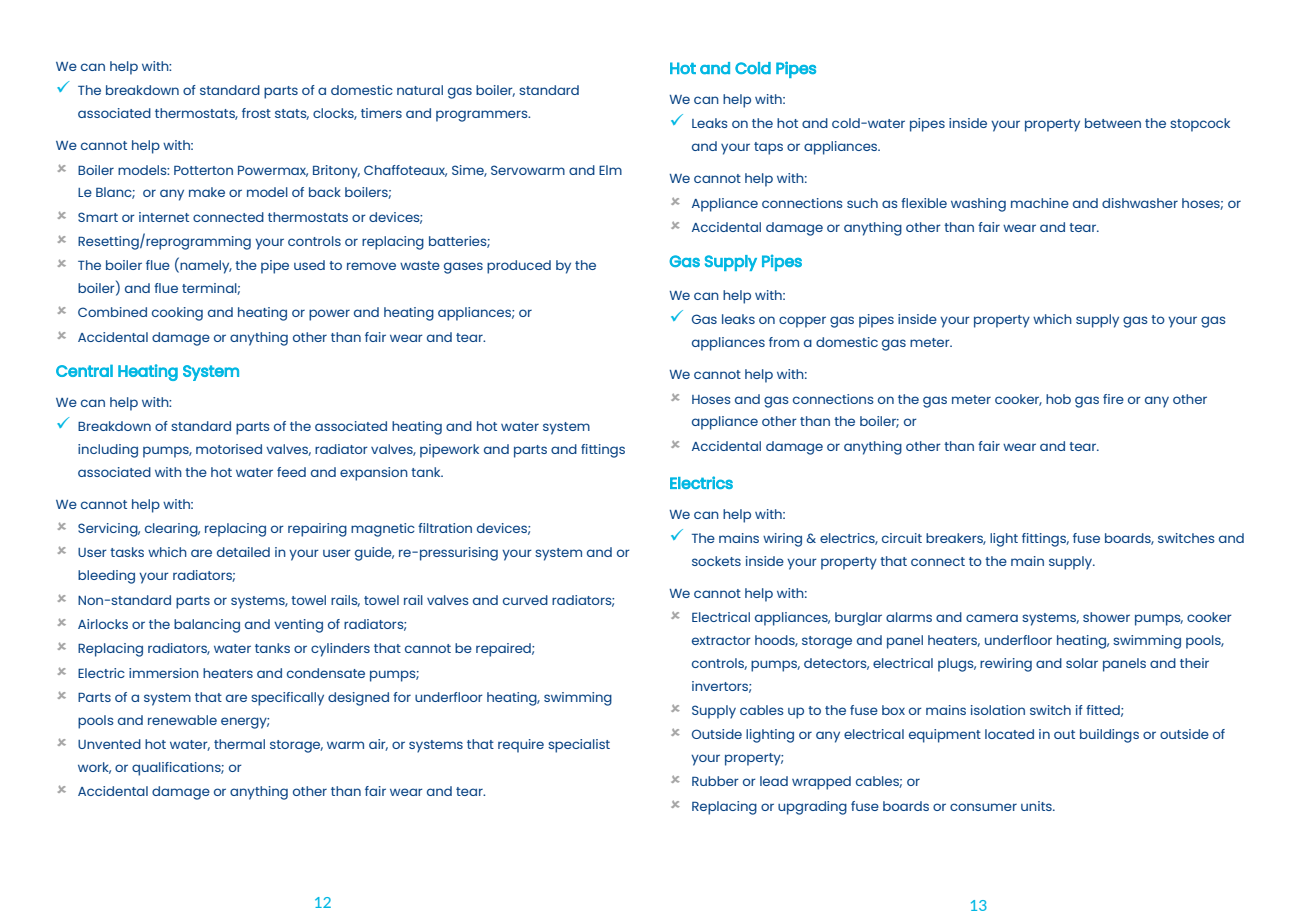  What do you see at coordinates (229, 449) in the image?
I see `motorised` at bounding box center [229, 449].
